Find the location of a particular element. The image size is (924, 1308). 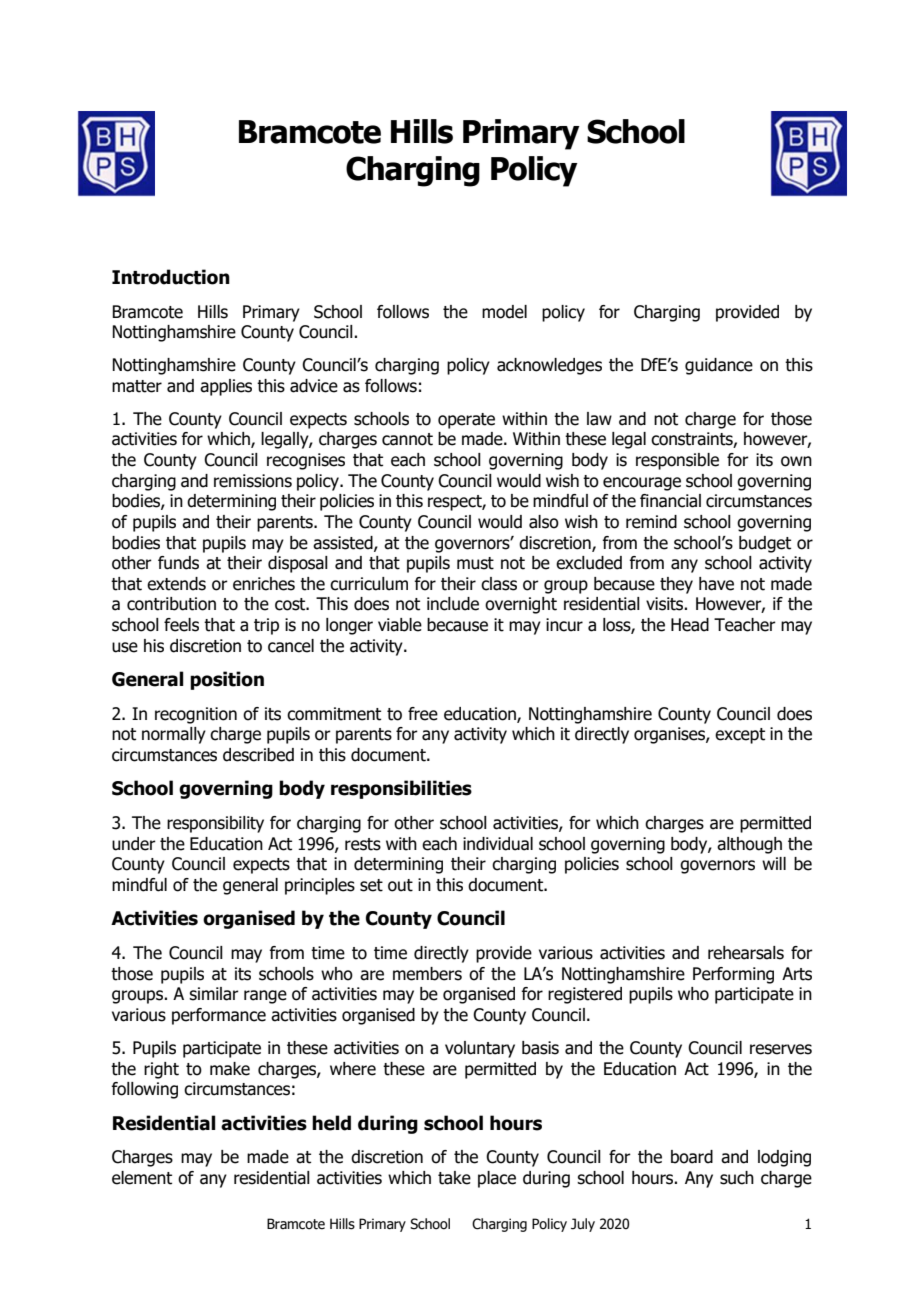

contribution is located at coordinates (171, 604).
